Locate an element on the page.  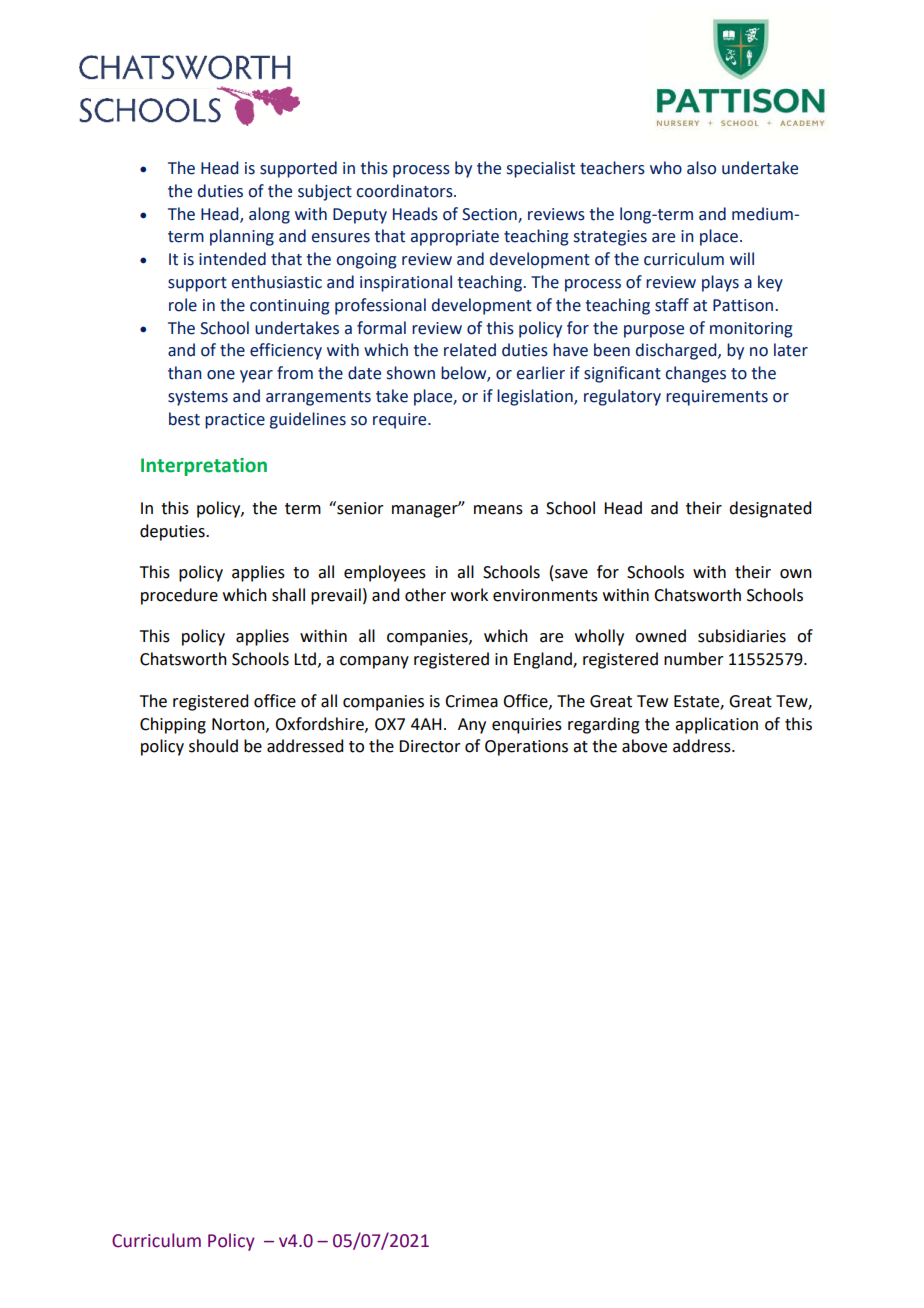
subsidiaries is located at coordinates (742, 636).
